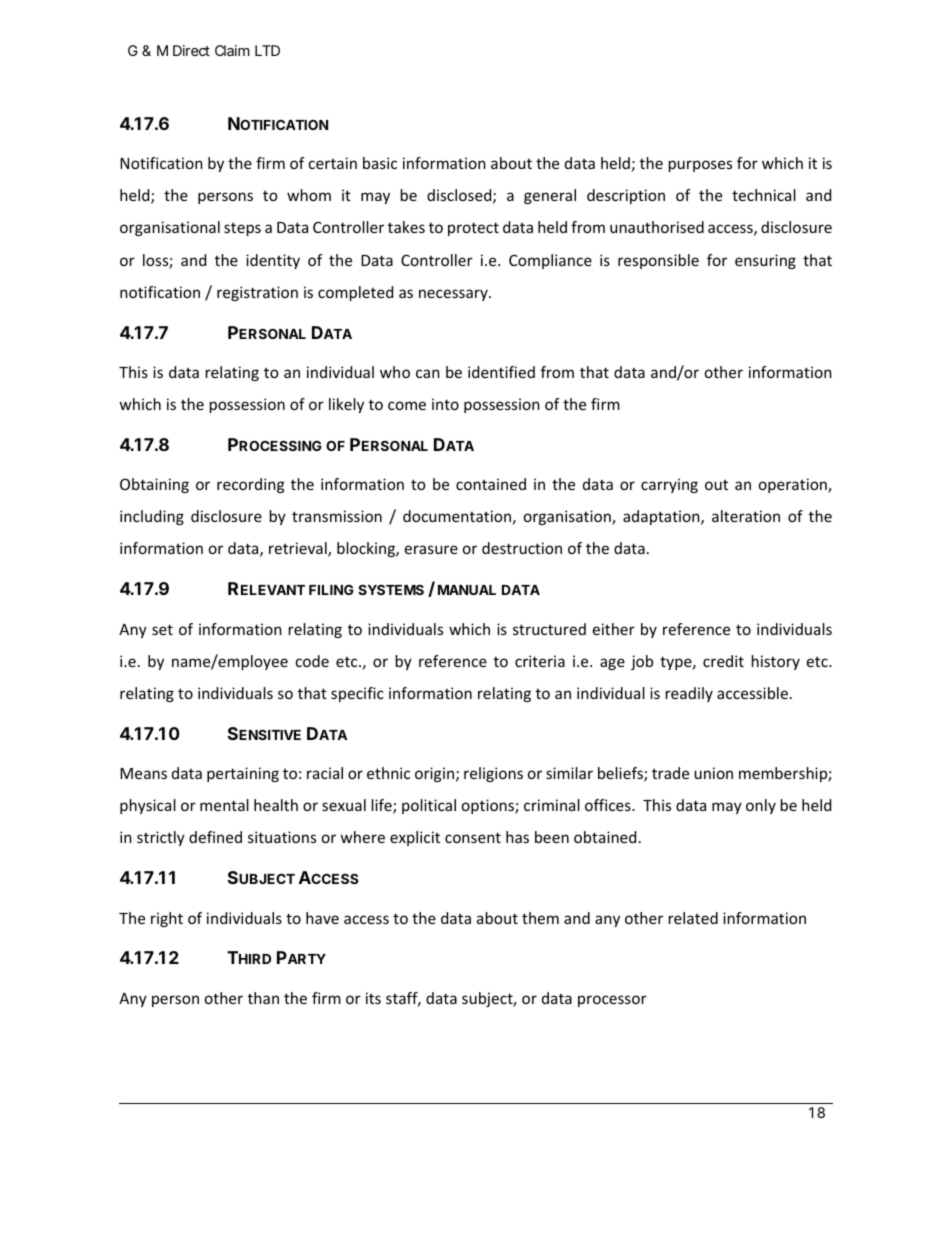  I want to click on union, so click(713, 773).
